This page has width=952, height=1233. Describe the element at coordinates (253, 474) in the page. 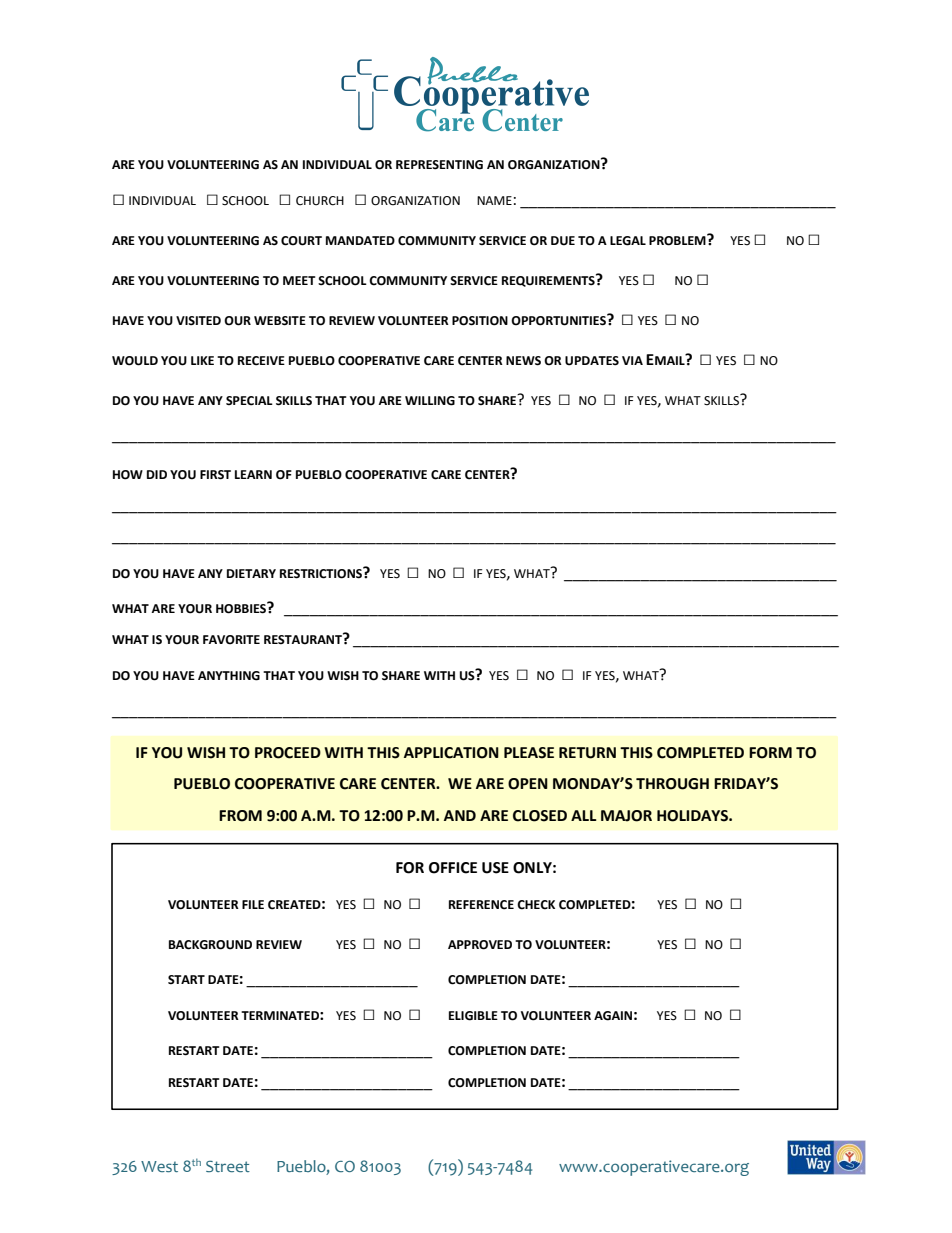

I see `LEARN` at that location.
